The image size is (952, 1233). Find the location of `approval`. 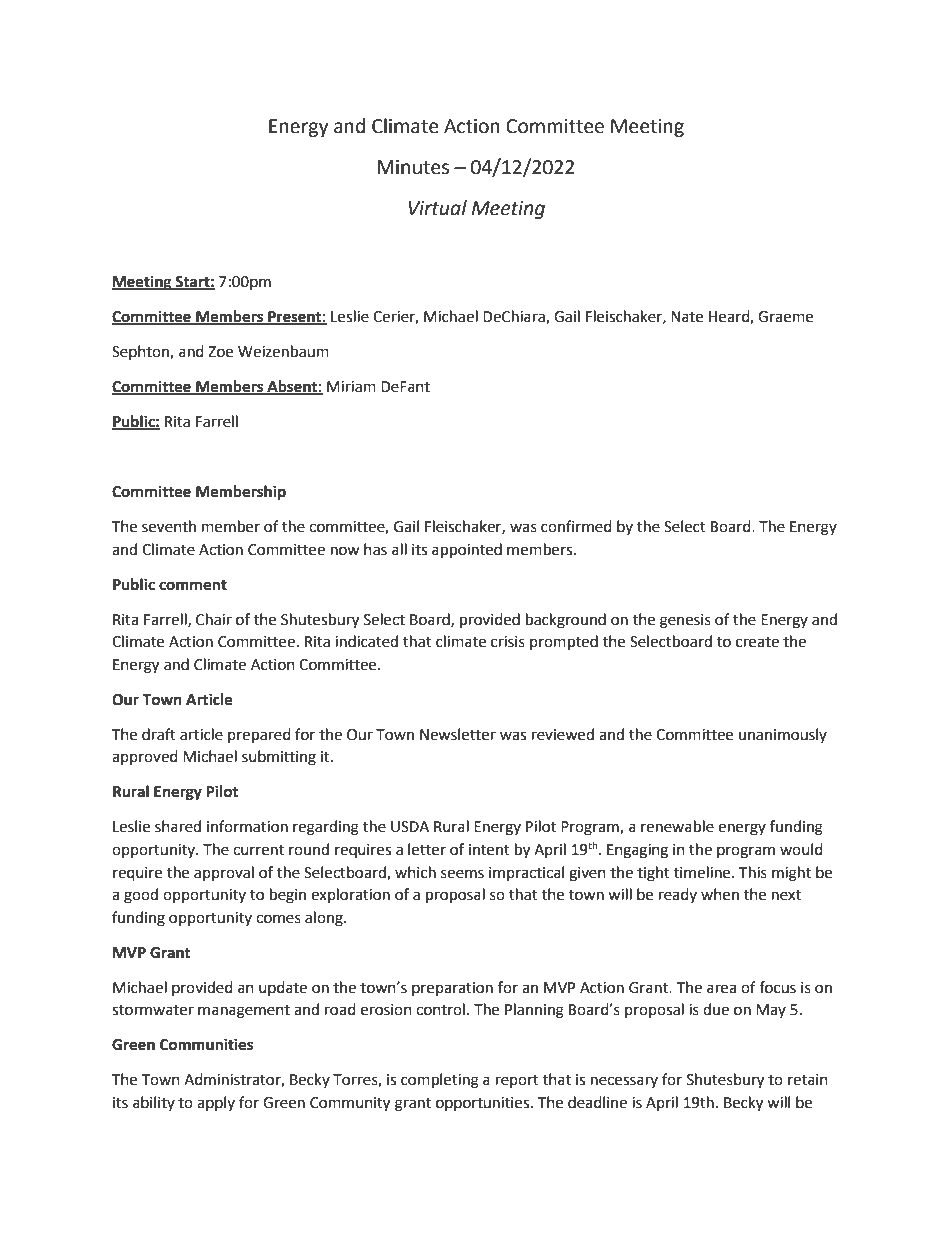

approval is located at coordinates (224, 873).
